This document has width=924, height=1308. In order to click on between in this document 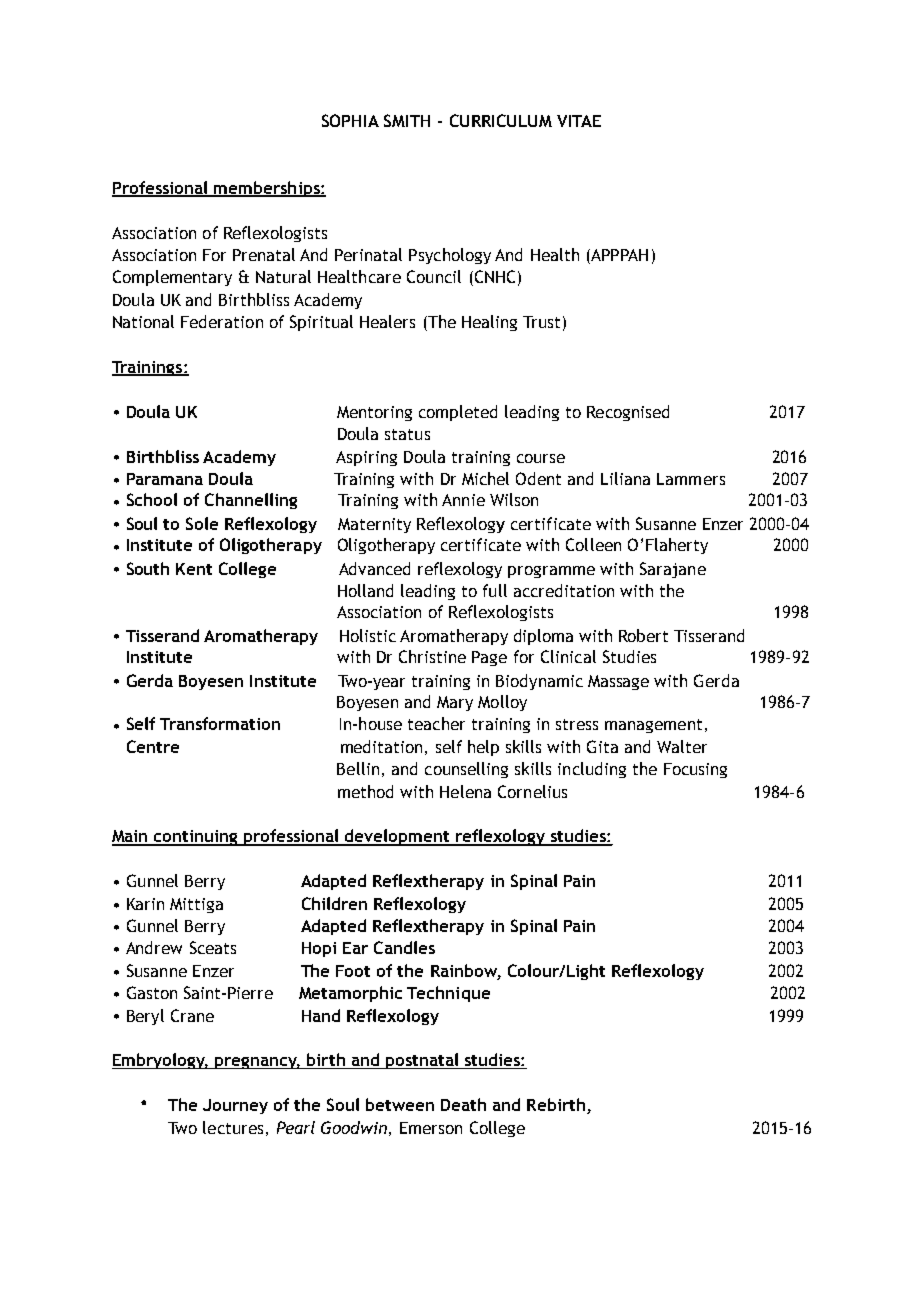, I will do `click(400, 1104)`.
